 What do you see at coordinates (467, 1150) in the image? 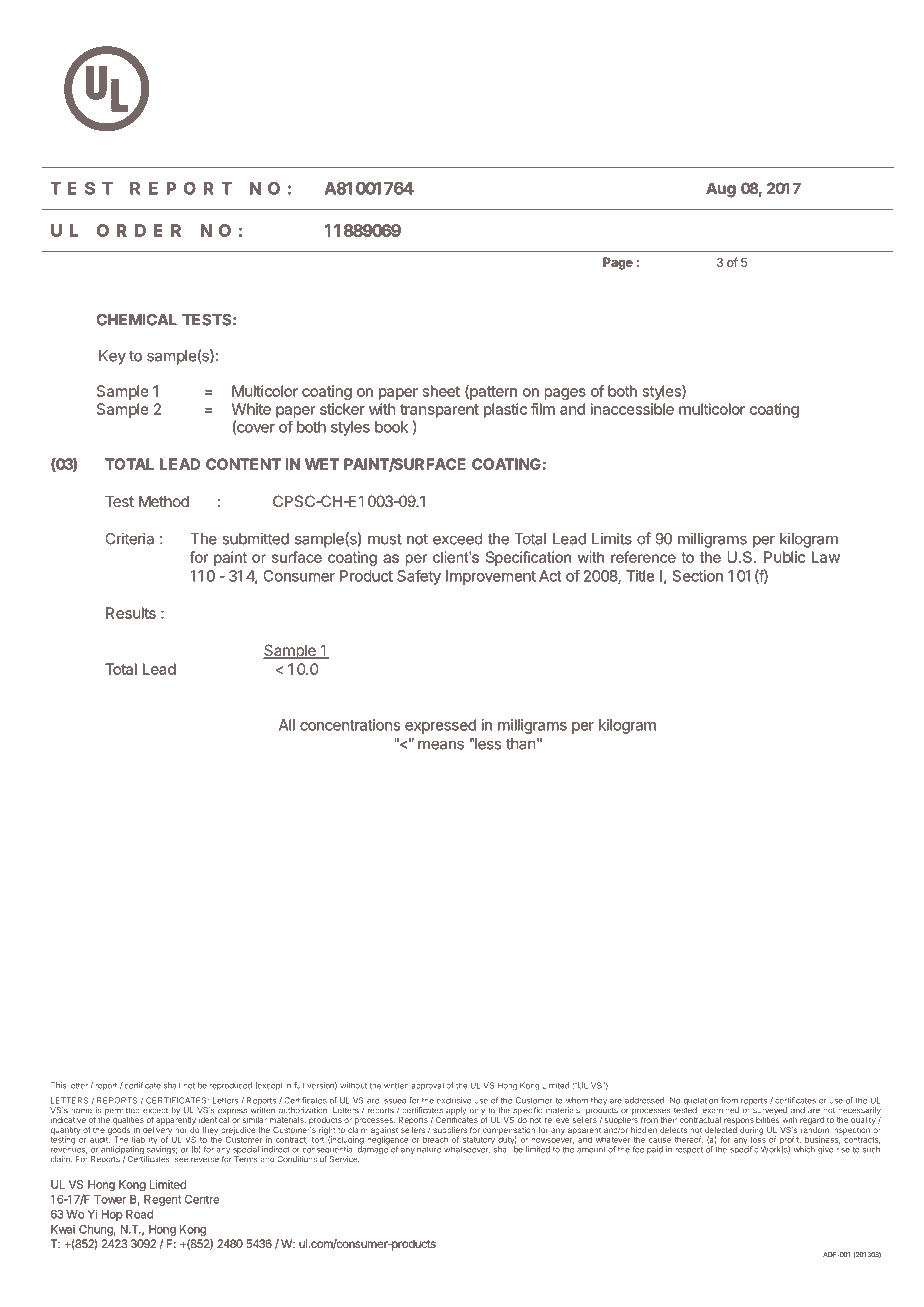
I see `whatsoever` at bounding box center [467, 1150].
